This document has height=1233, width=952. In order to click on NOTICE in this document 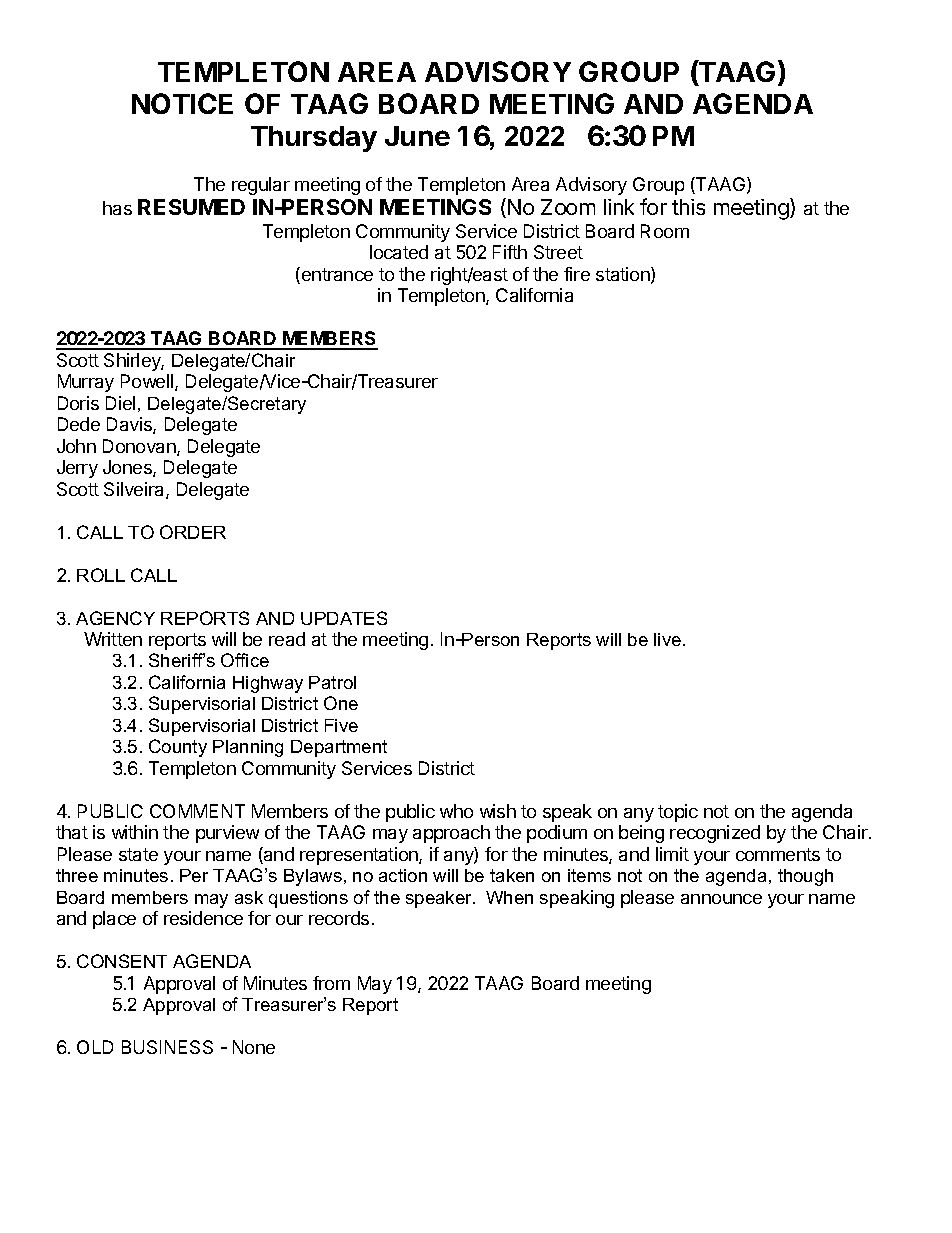, I will do `click(182, 103)`.
